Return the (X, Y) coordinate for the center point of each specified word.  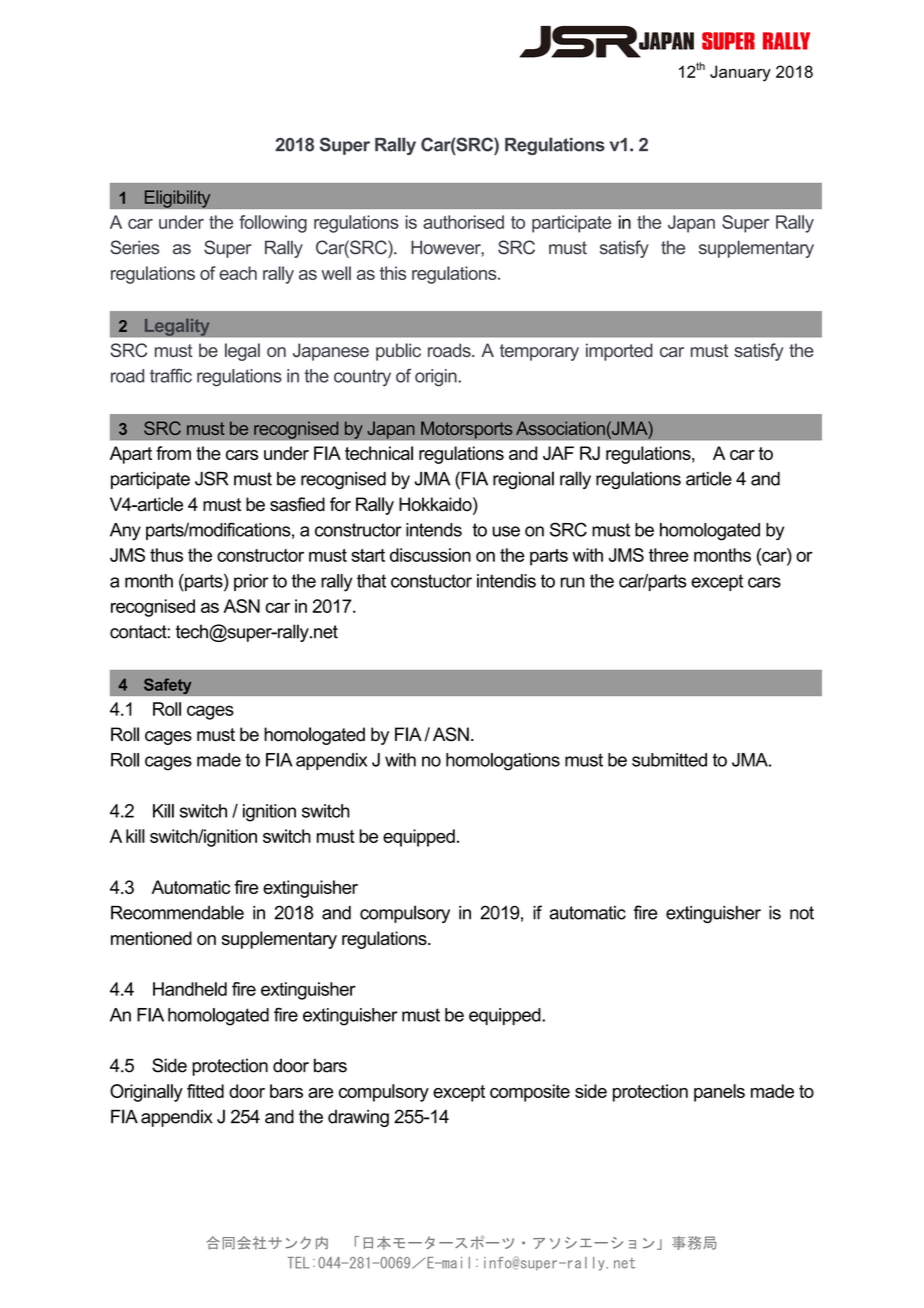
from (173, 453)
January (740, 73)
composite (530, 1093)
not (802, 913)
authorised (463, 222)
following (273, 224)
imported (619, 352)
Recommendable (177, 912)
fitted (205, 1091)
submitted (669, 760)
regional (523, 480)
